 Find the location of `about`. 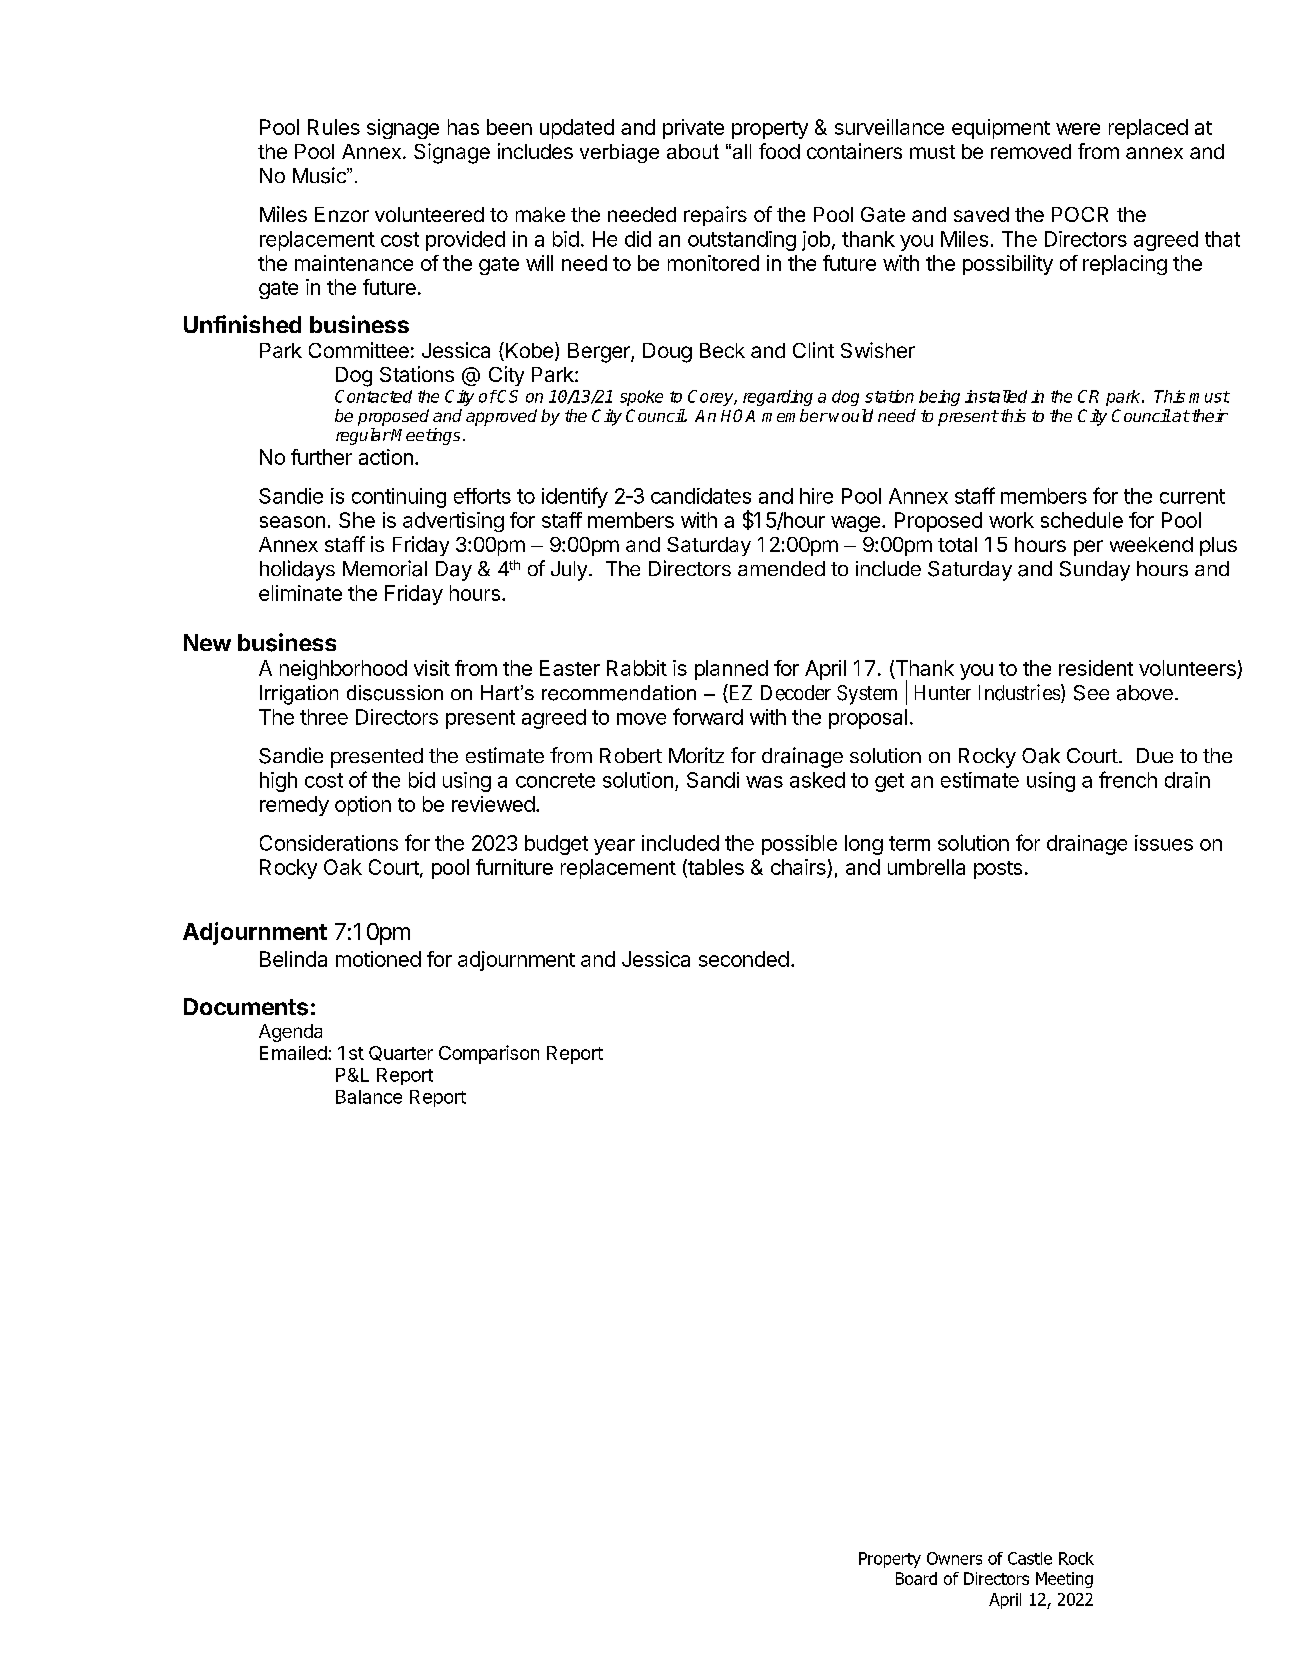

about is located at coordinates (693, 151).
